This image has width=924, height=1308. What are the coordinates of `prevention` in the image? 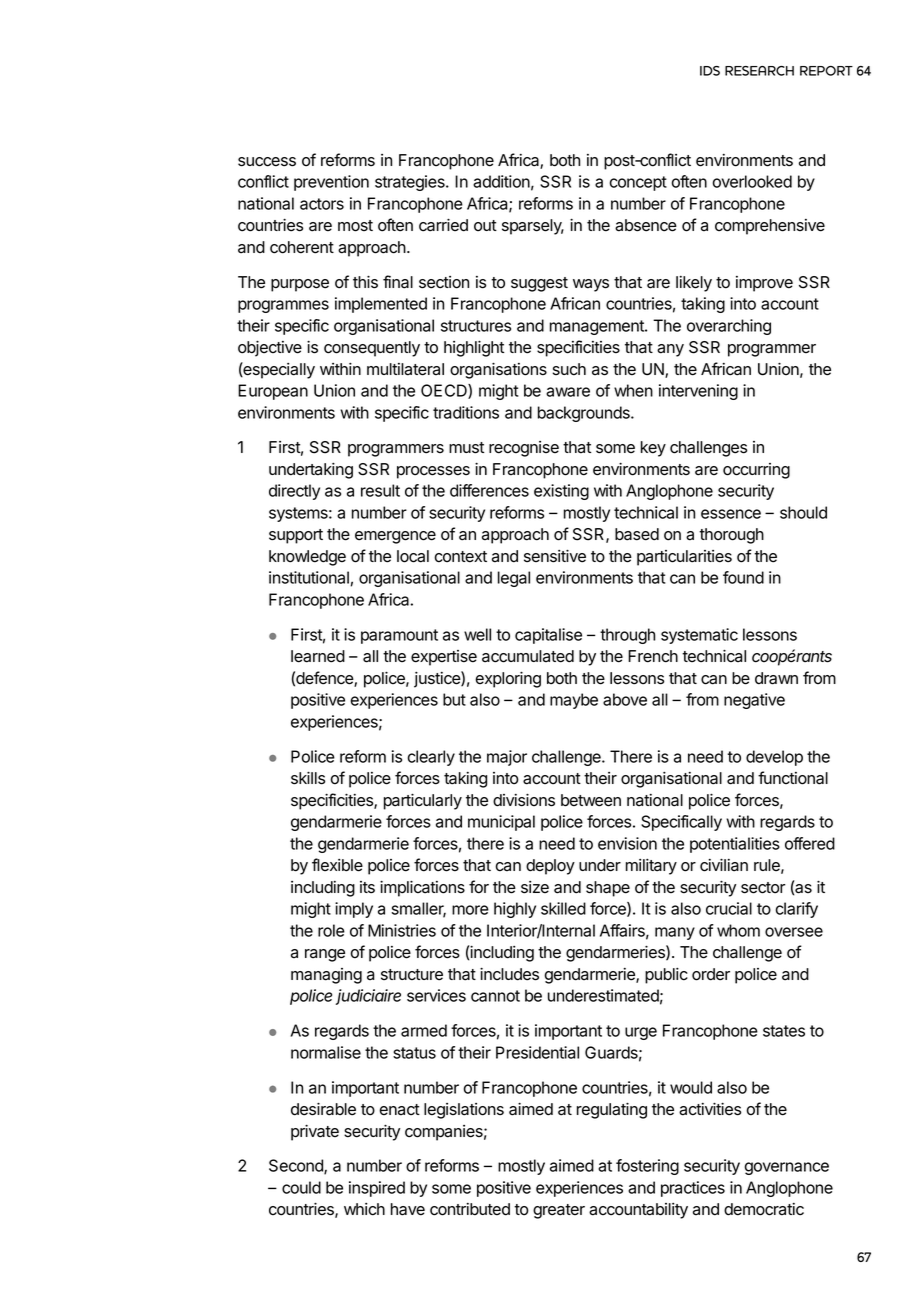 It's located at (331, 183).
